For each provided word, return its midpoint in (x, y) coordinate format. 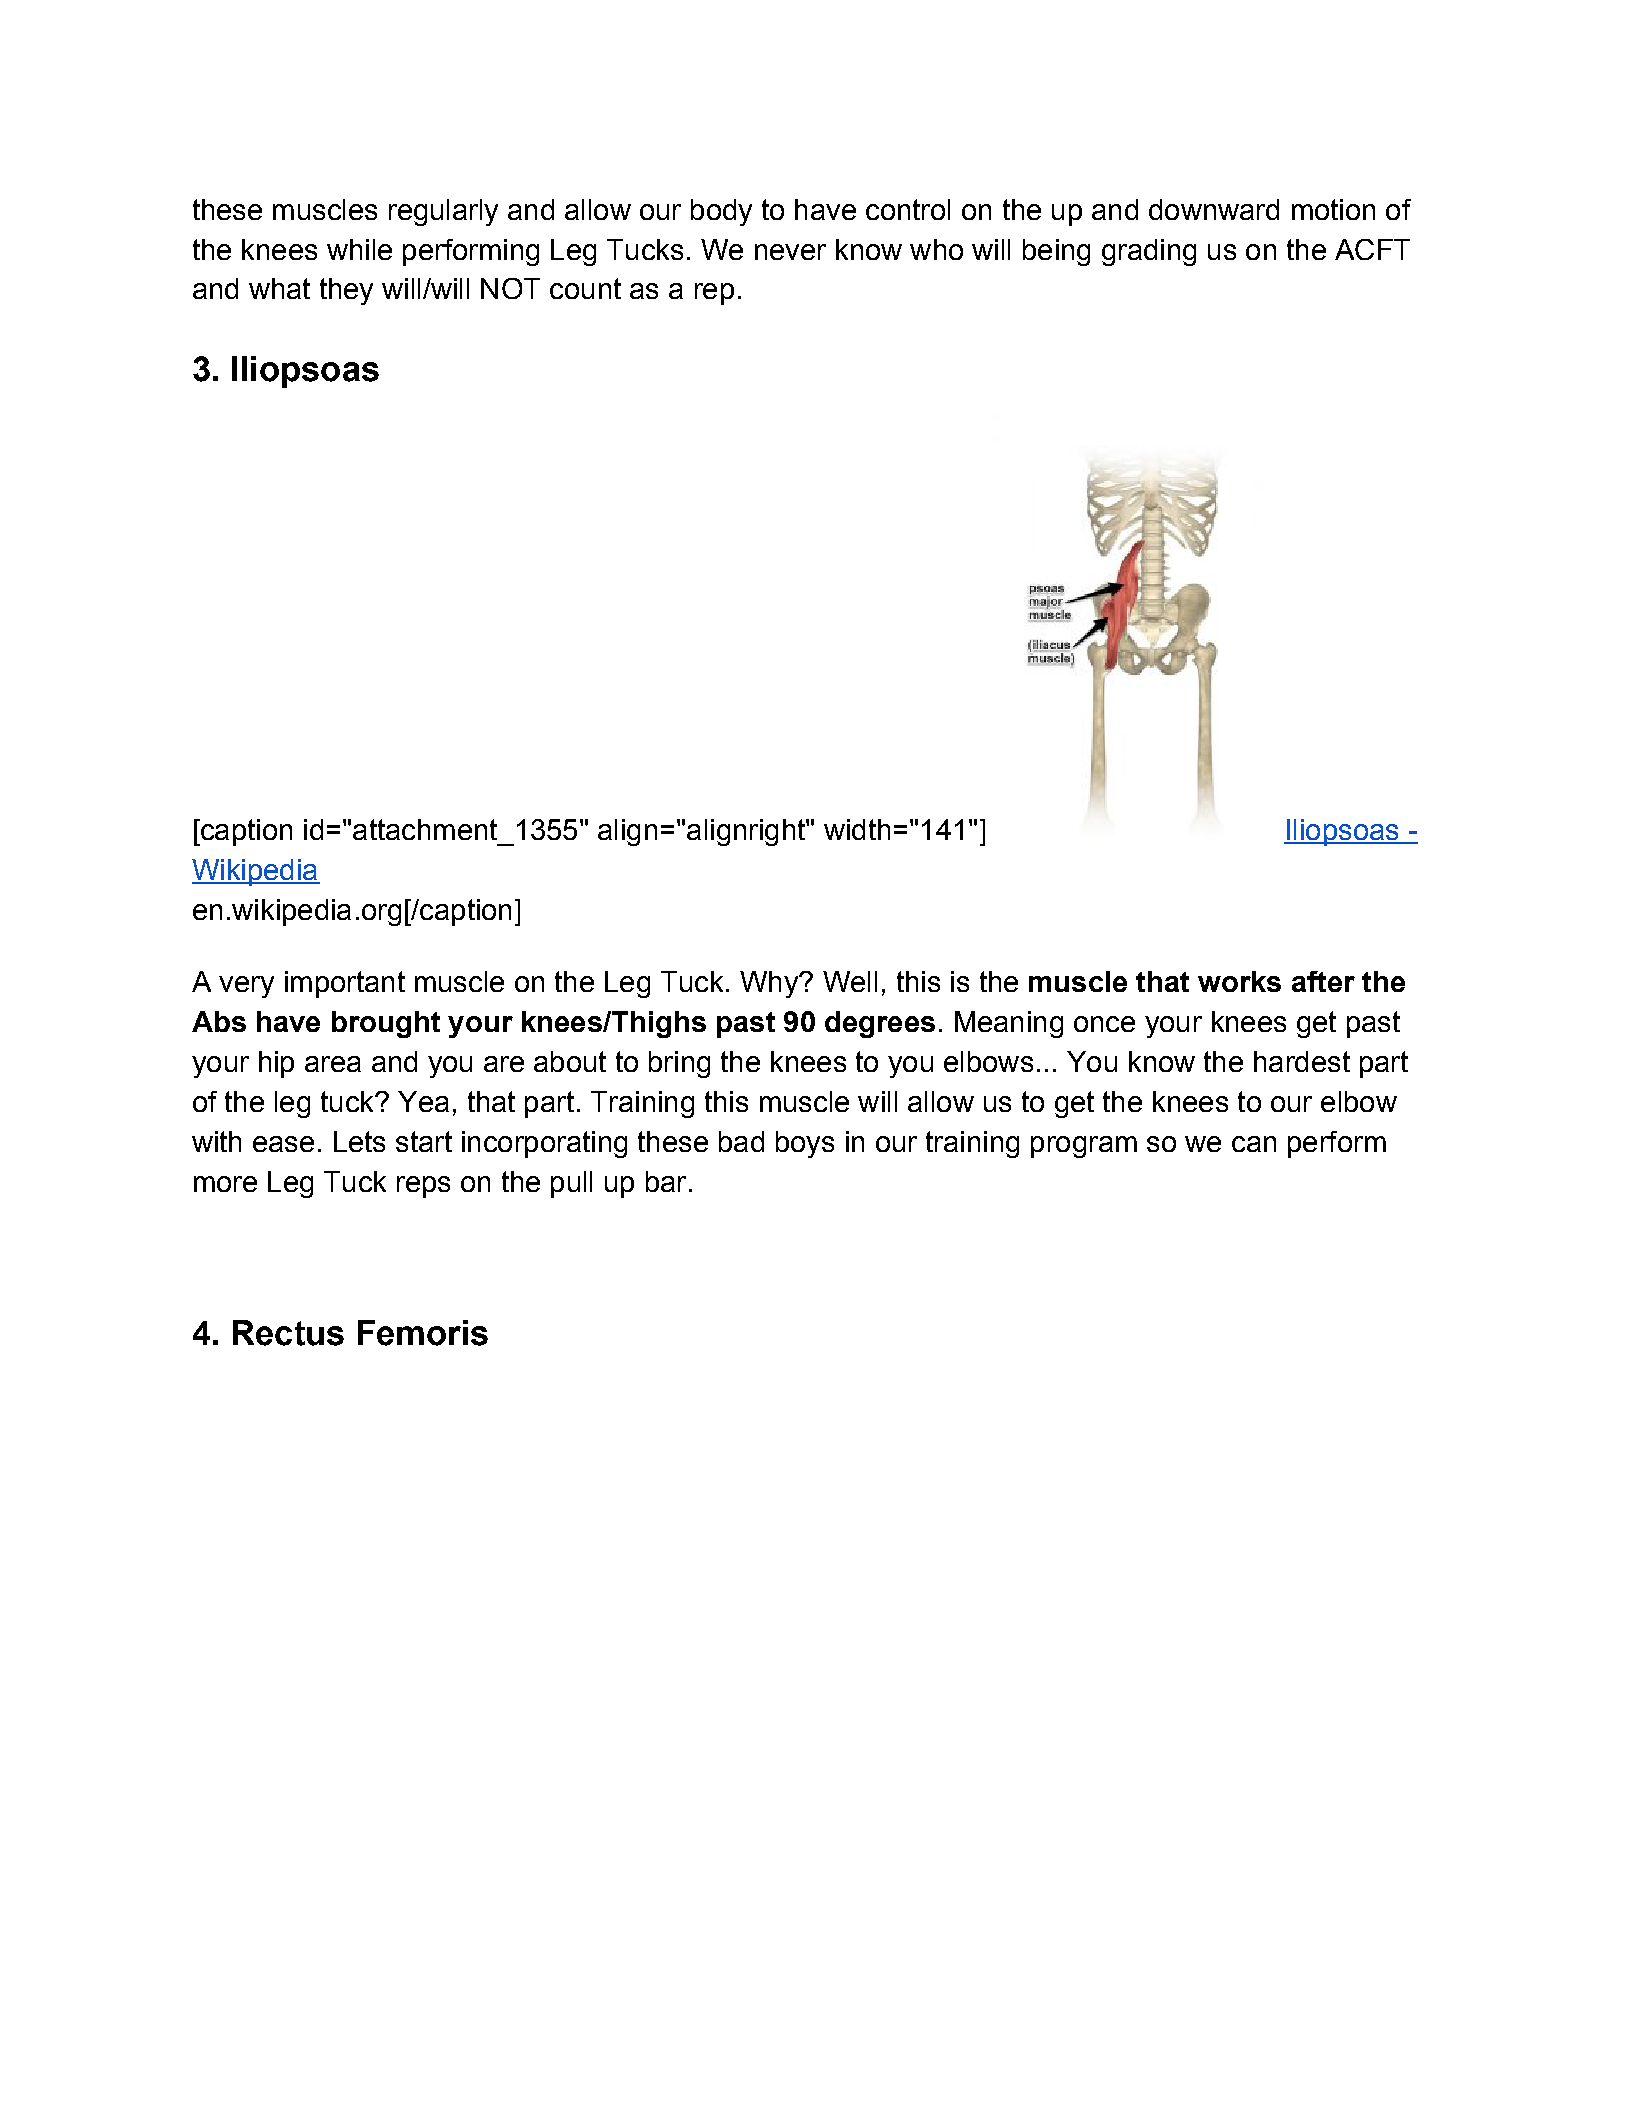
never (790, 252)
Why (770, 984)
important (345, 984)
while (359, 249)
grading (1149, 252)
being (1056, 252)
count (585, 288)
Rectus (288, 1333)
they (346, 291)
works (1239, 981)
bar (666, 1181)
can (1254, 1144)
